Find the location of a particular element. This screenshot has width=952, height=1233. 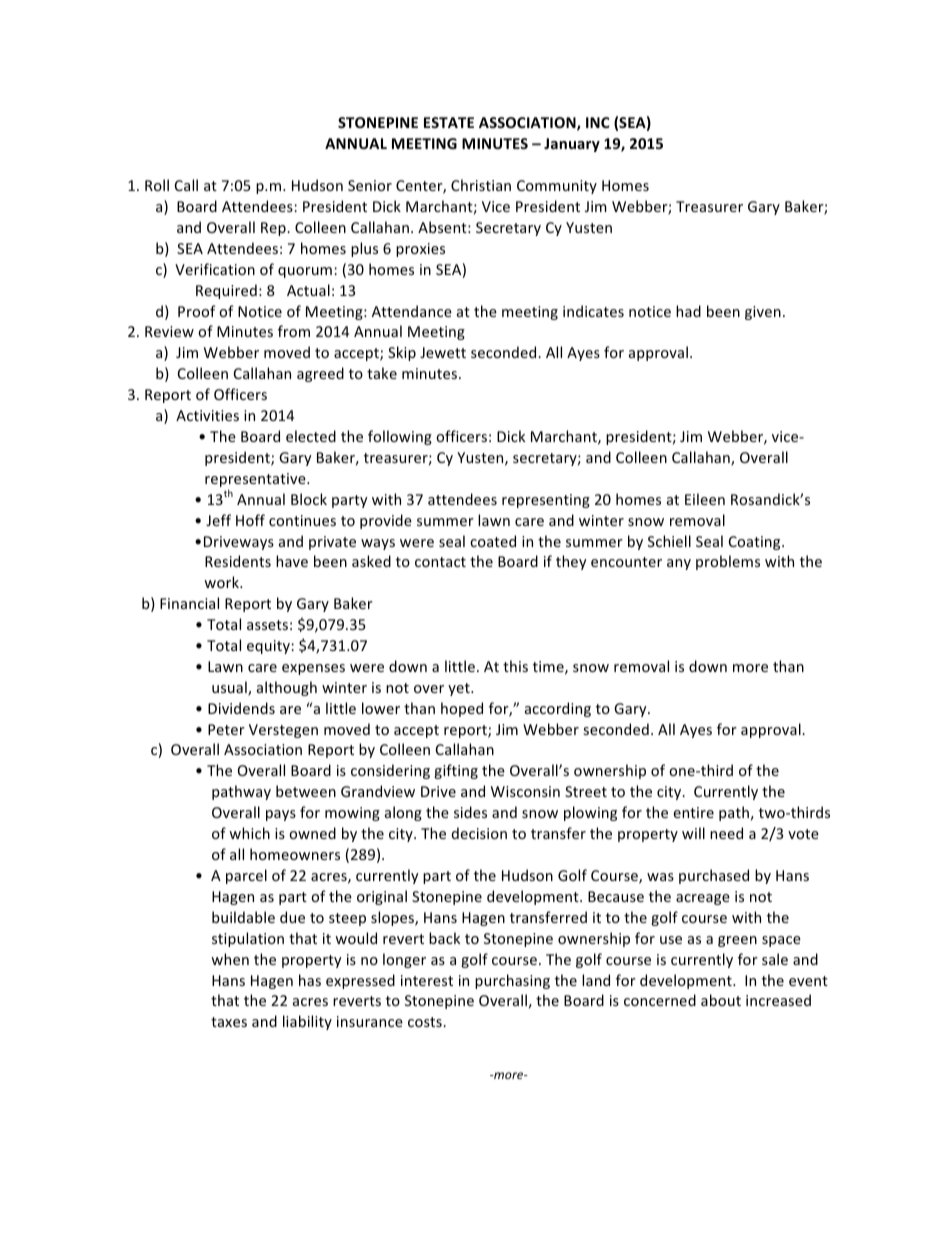

Residents is located at coordinates (238, 561).
